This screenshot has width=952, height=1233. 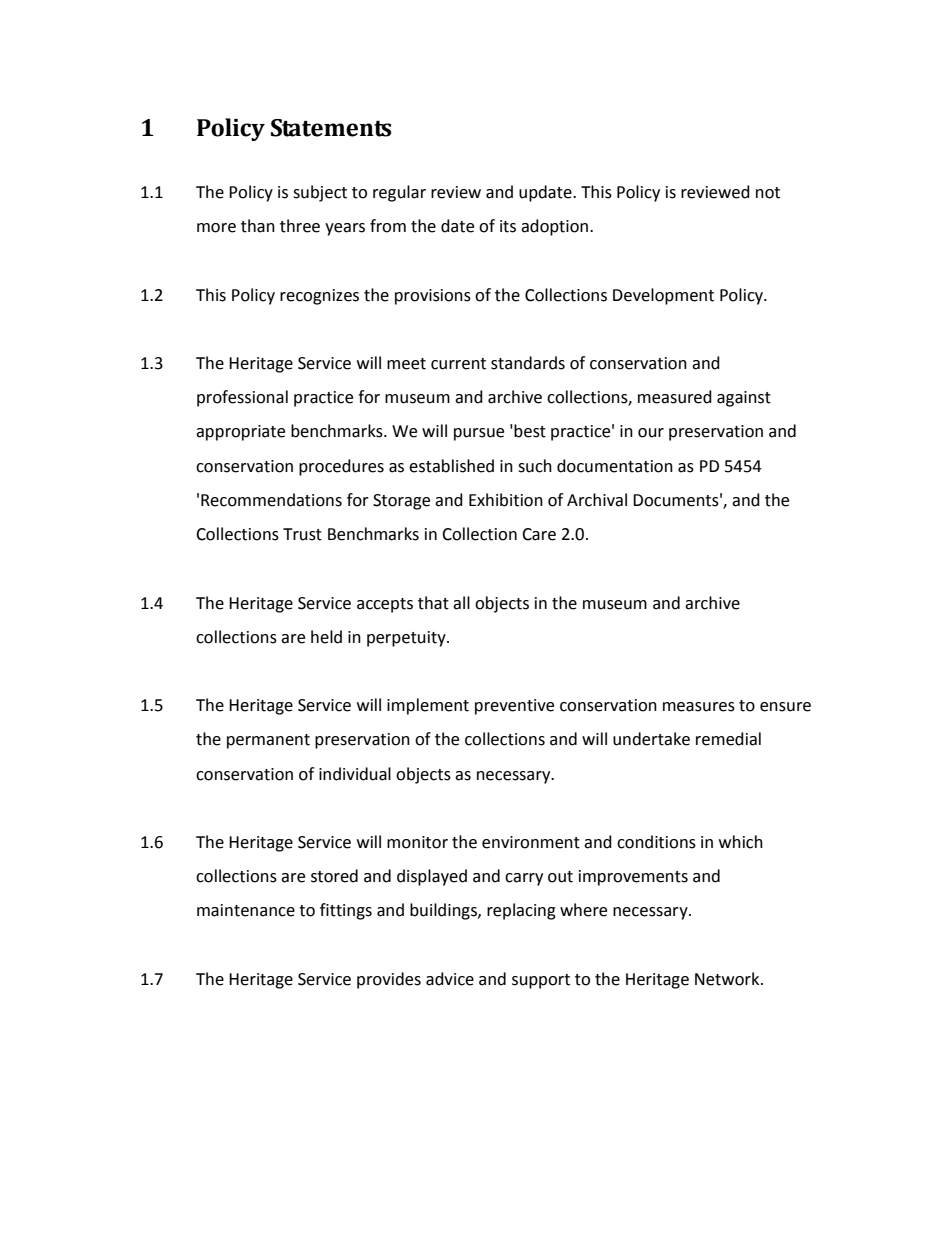 I want to click on maintenance, so click(x=246, y=910).
